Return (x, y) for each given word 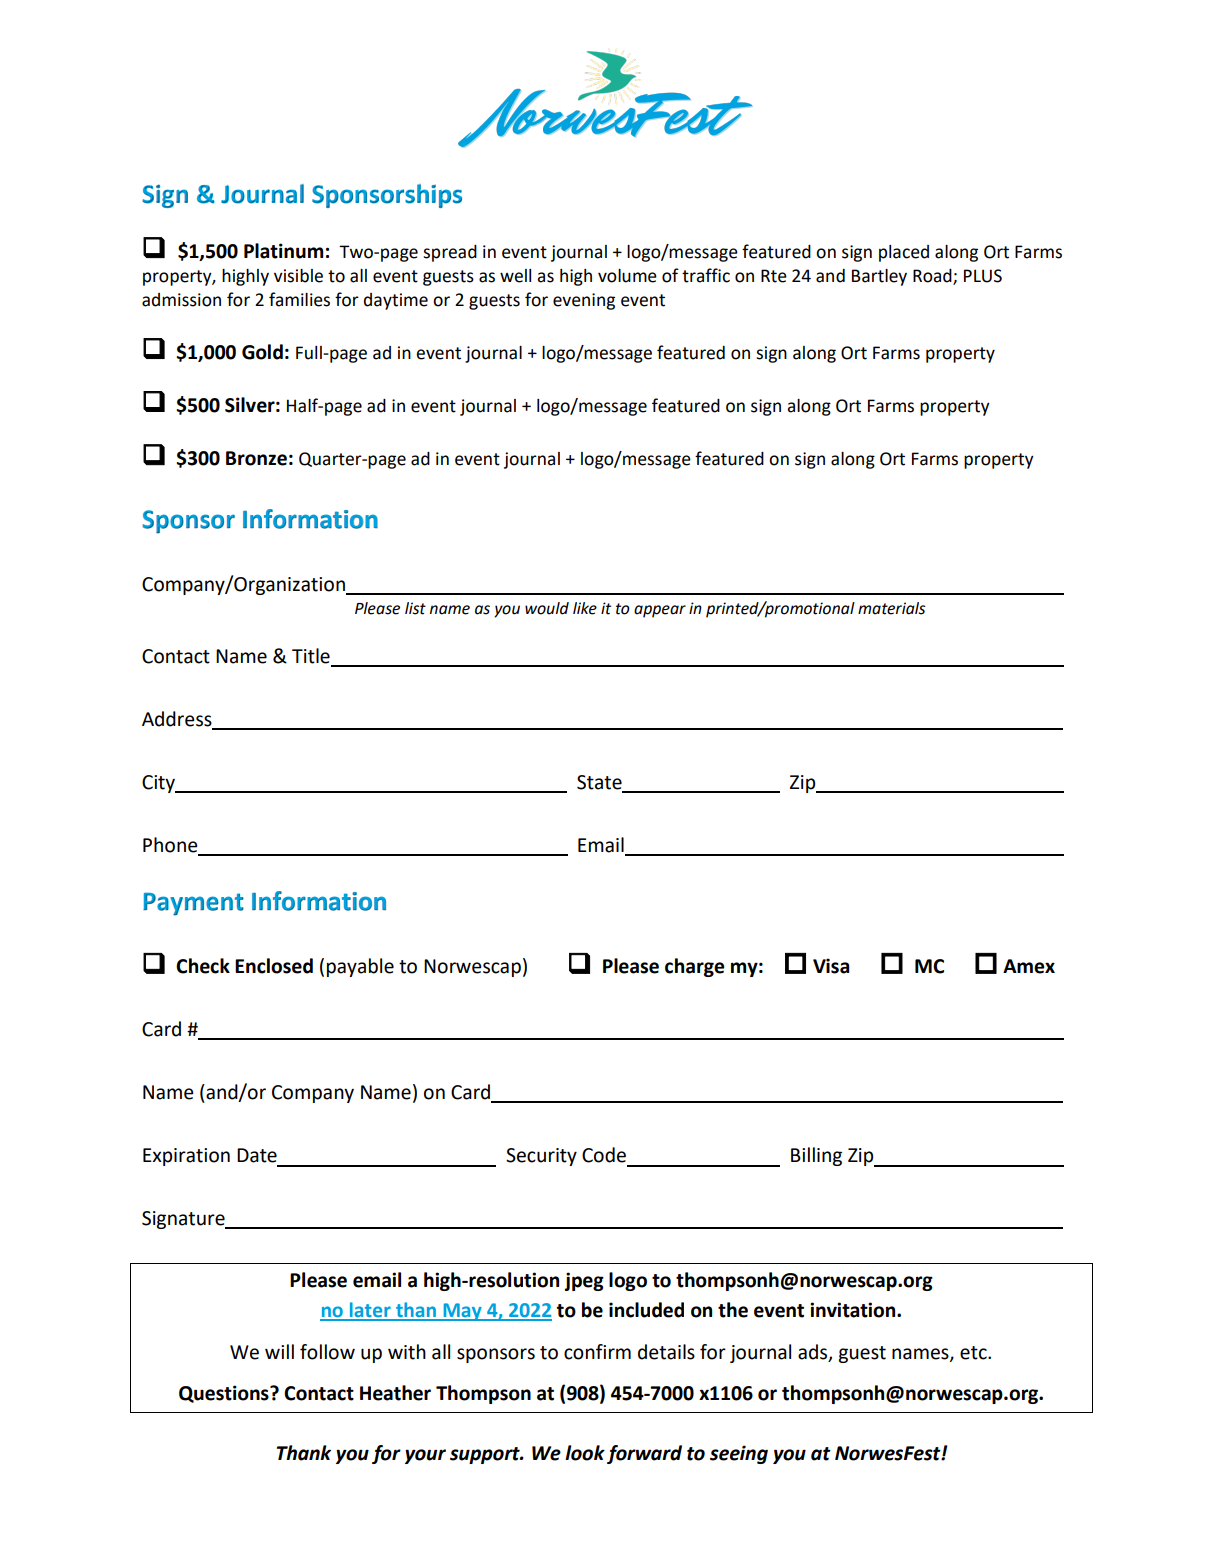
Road (933, 277)
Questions (225, 1394)
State (600, 783)
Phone (171, 846)
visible (298, 276)
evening (584, 301)
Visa (831, 966)
